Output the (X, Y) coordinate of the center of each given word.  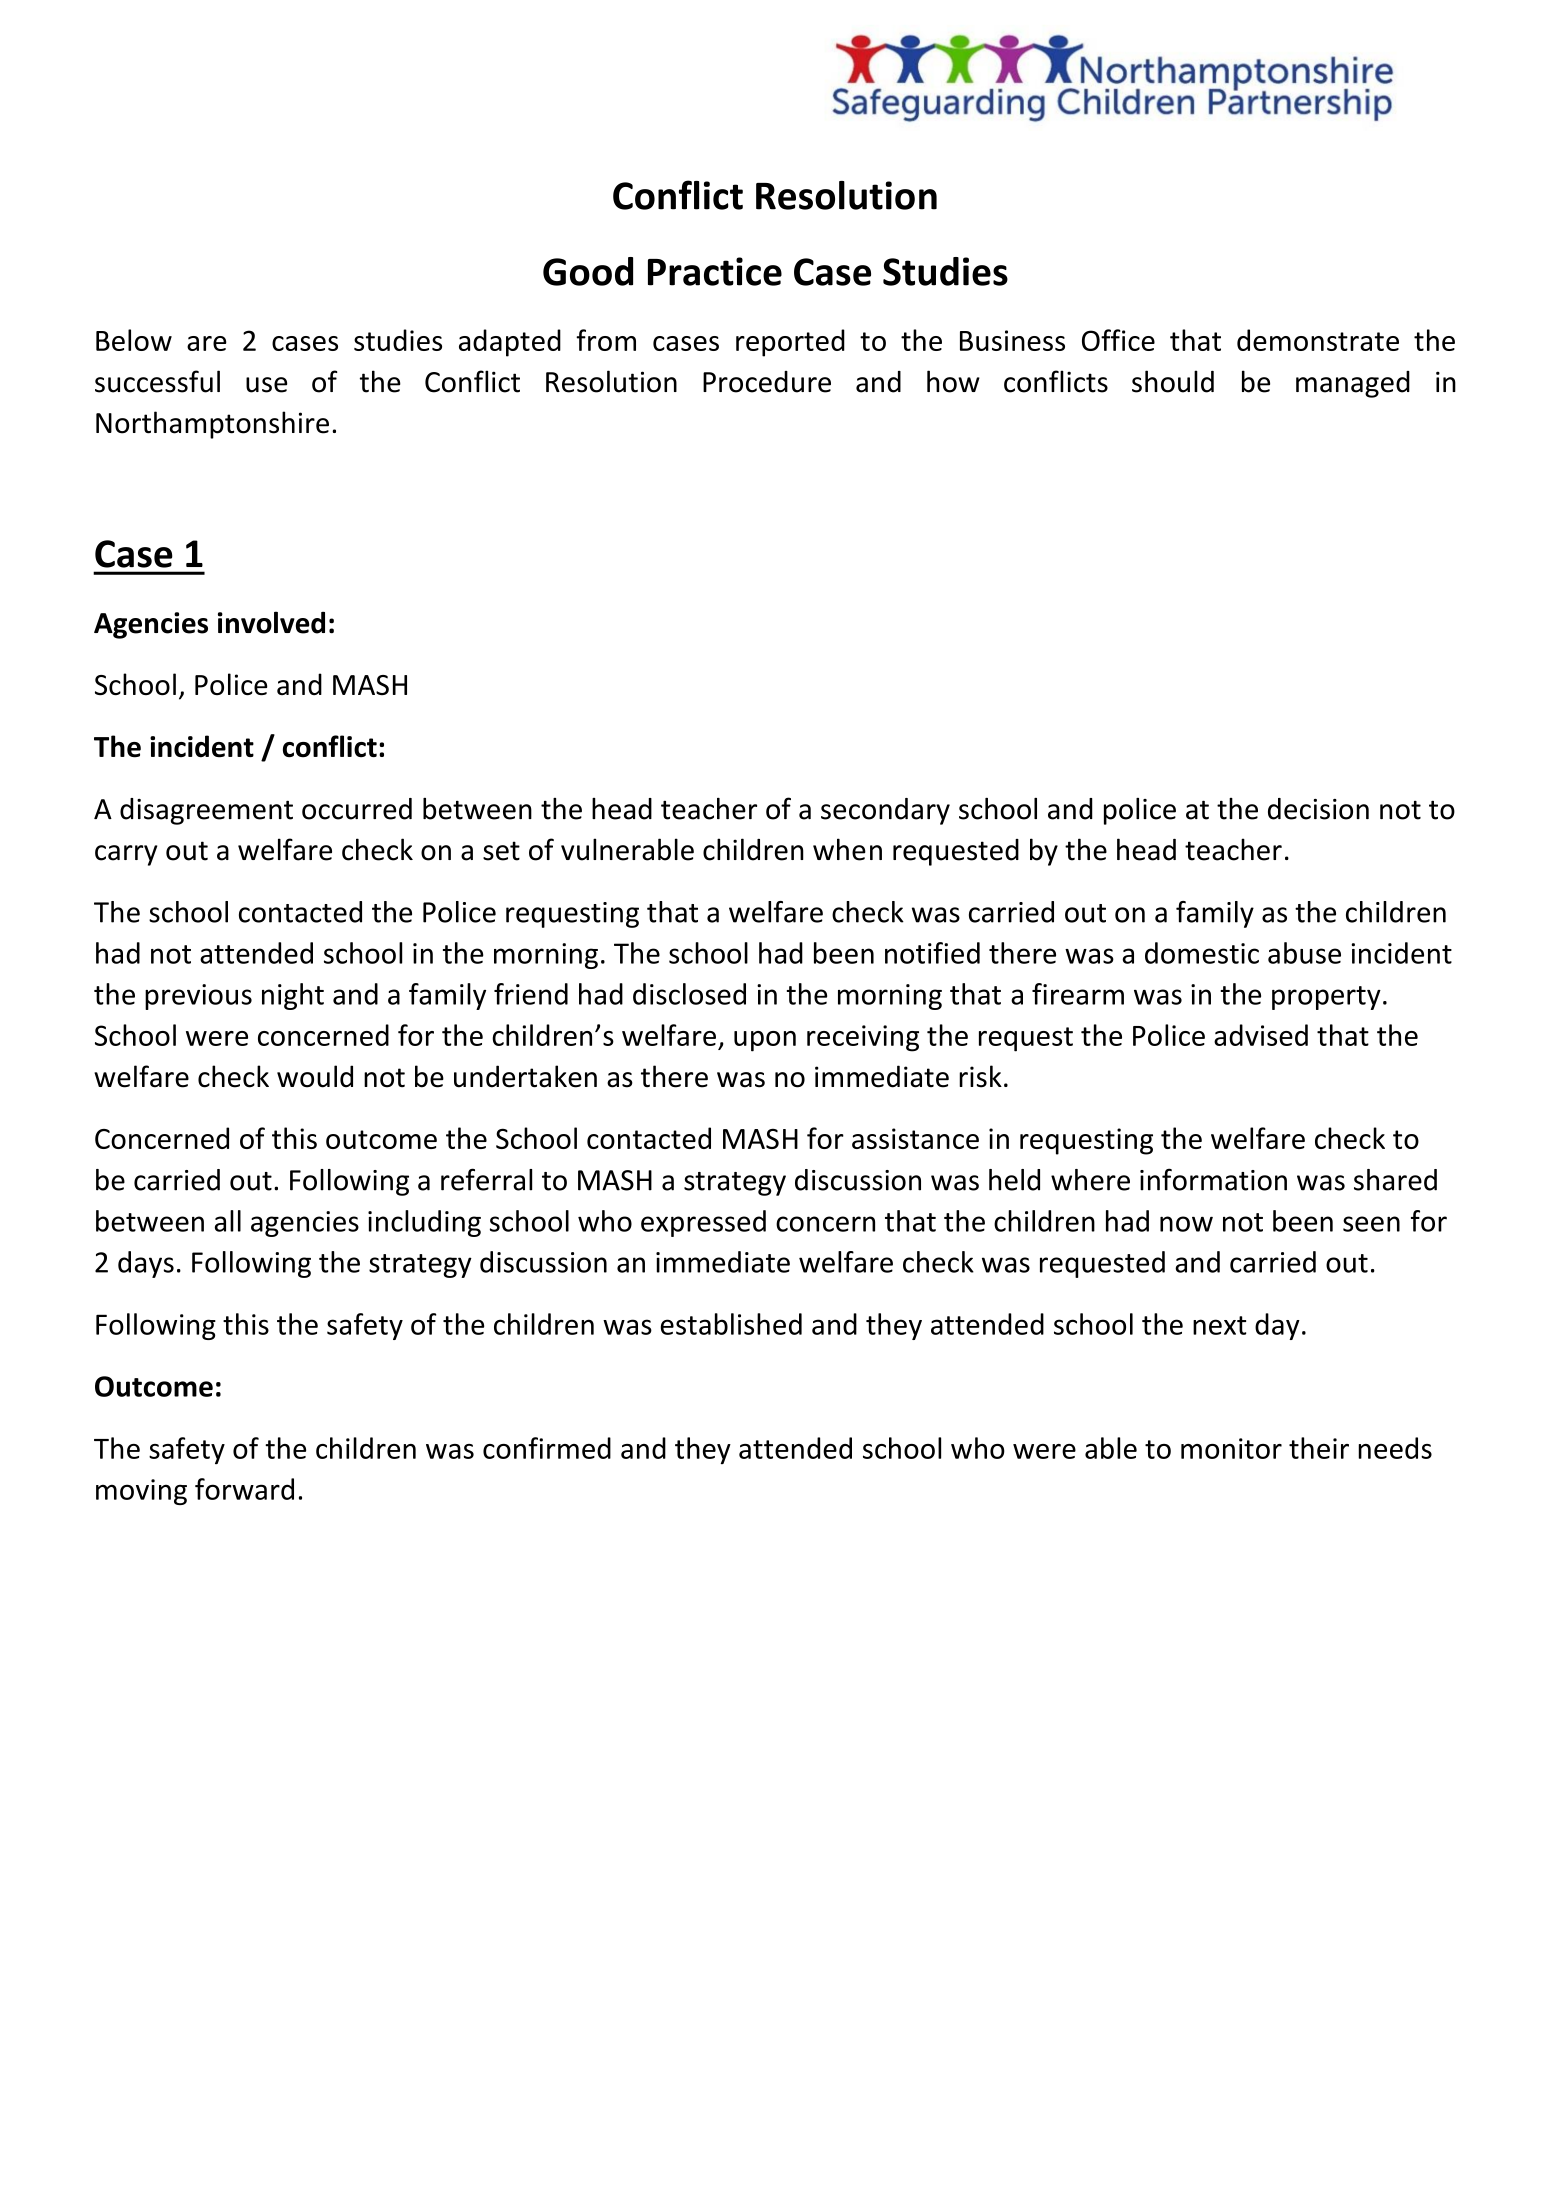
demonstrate (1318, 340)
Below (134, 340)
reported (790, 343)
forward (244, 1489)
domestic (1202, 953)
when (847, 849)
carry (126, 855)
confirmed (547, 1448)
